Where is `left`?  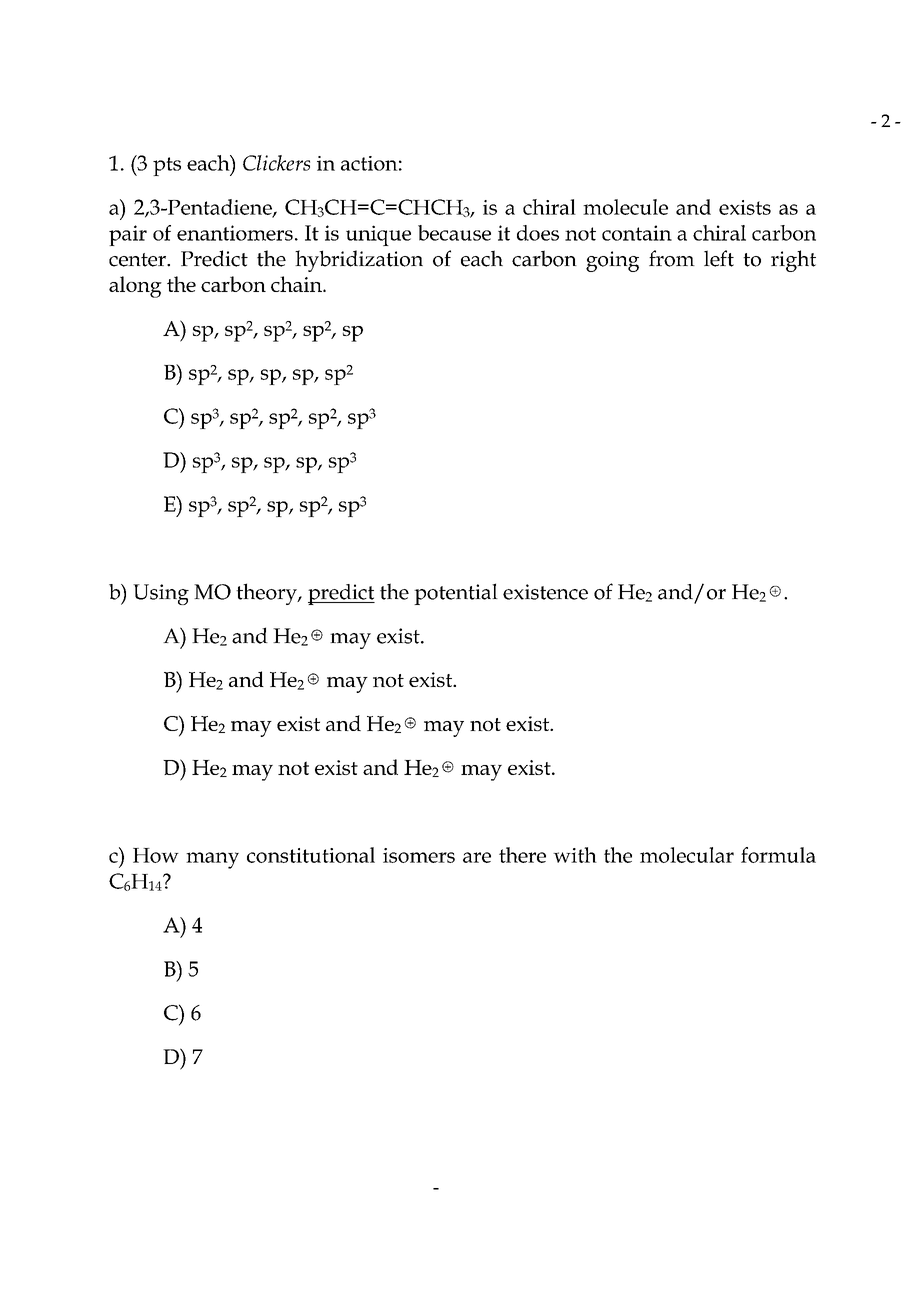 left is located at coordinates (719, 258).
